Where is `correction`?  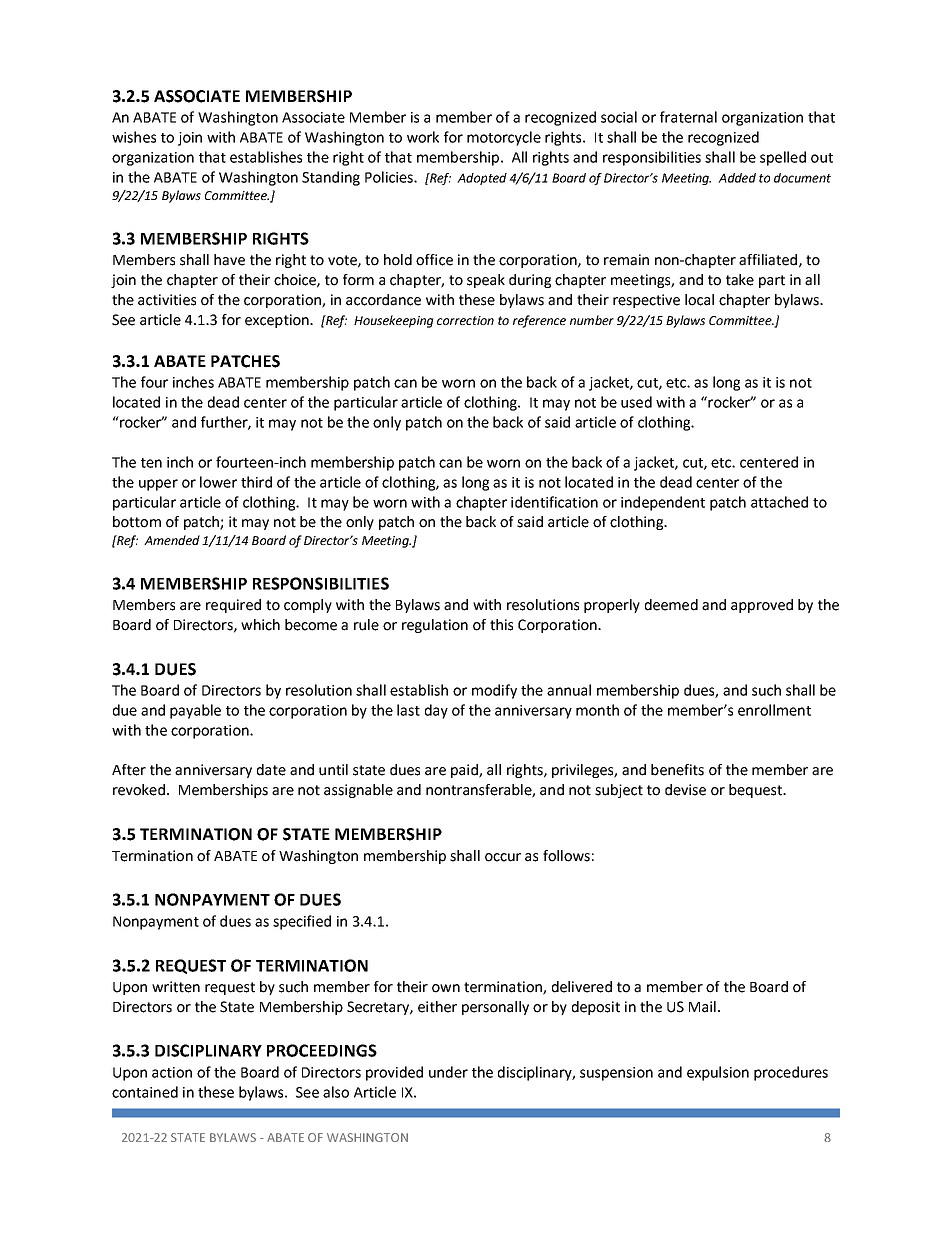 correction is located at coordinates (465, 320).
